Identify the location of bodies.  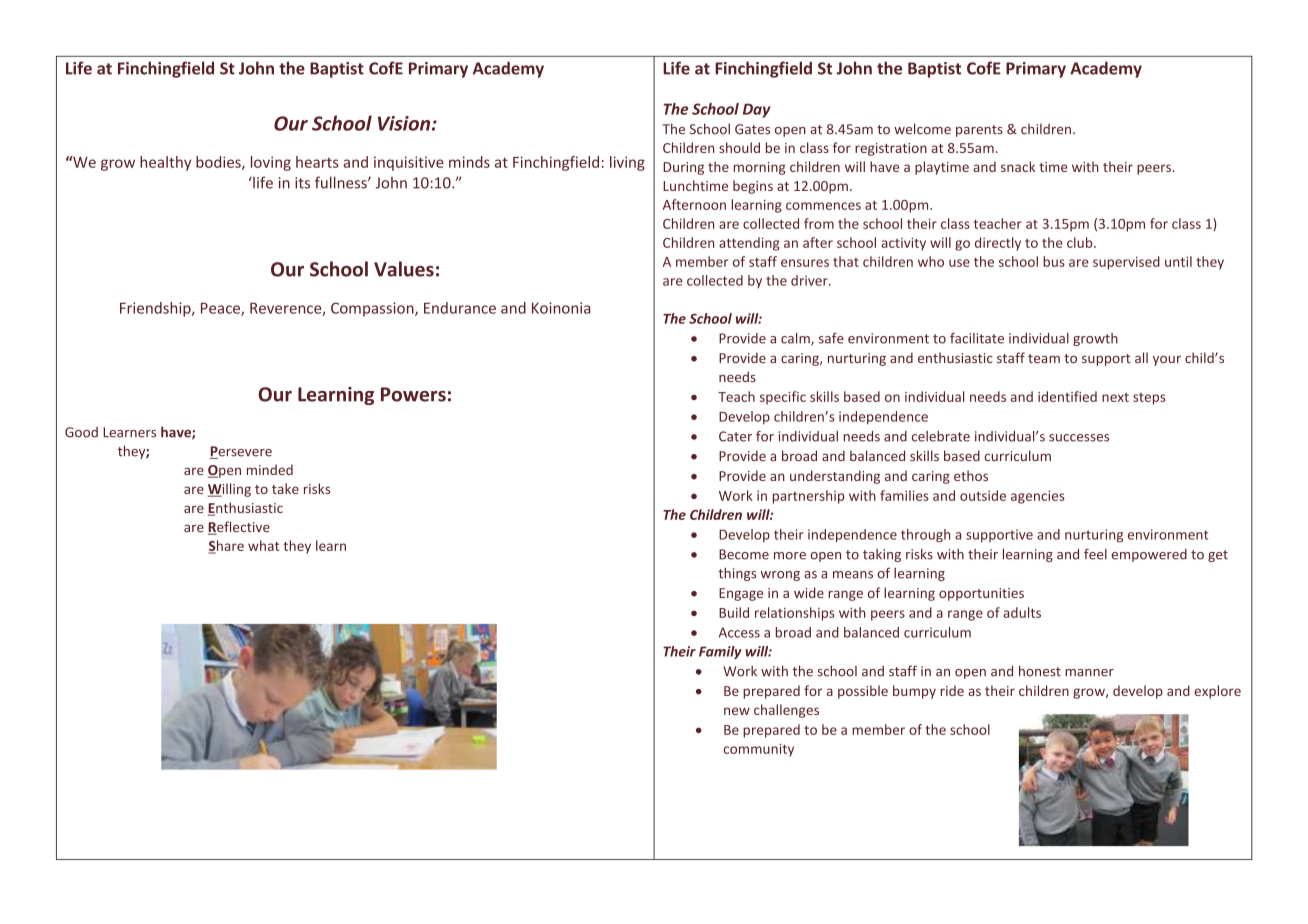
(219, 163).
